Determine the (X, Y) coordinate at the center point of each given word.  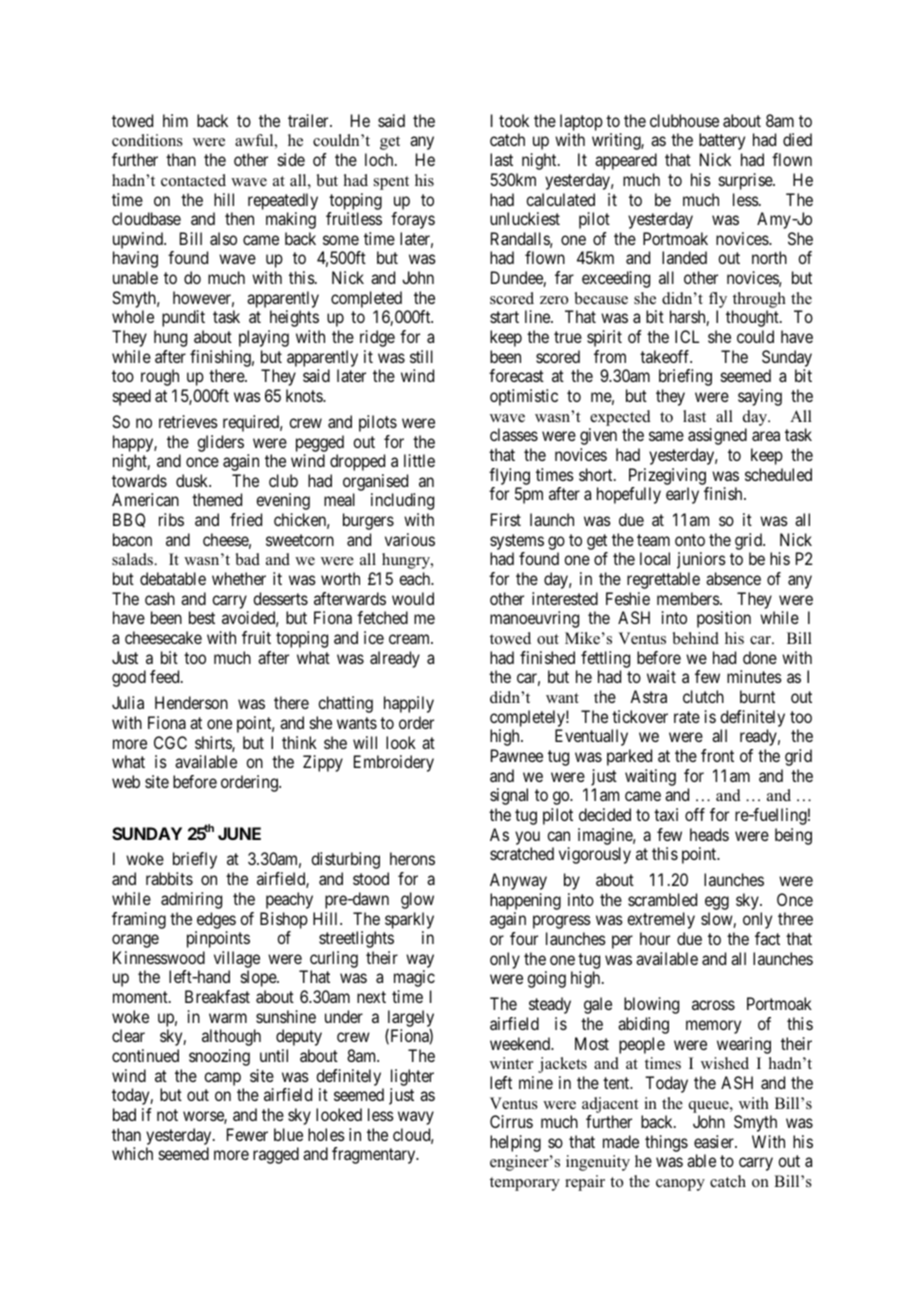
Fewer (247, 1134)
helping (515, 1143)
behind (696, 638)
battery (722, 141)
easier (715, 1141)
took (514, 120)
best (202, 617)
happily (409, 704)
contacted (193, 180)
